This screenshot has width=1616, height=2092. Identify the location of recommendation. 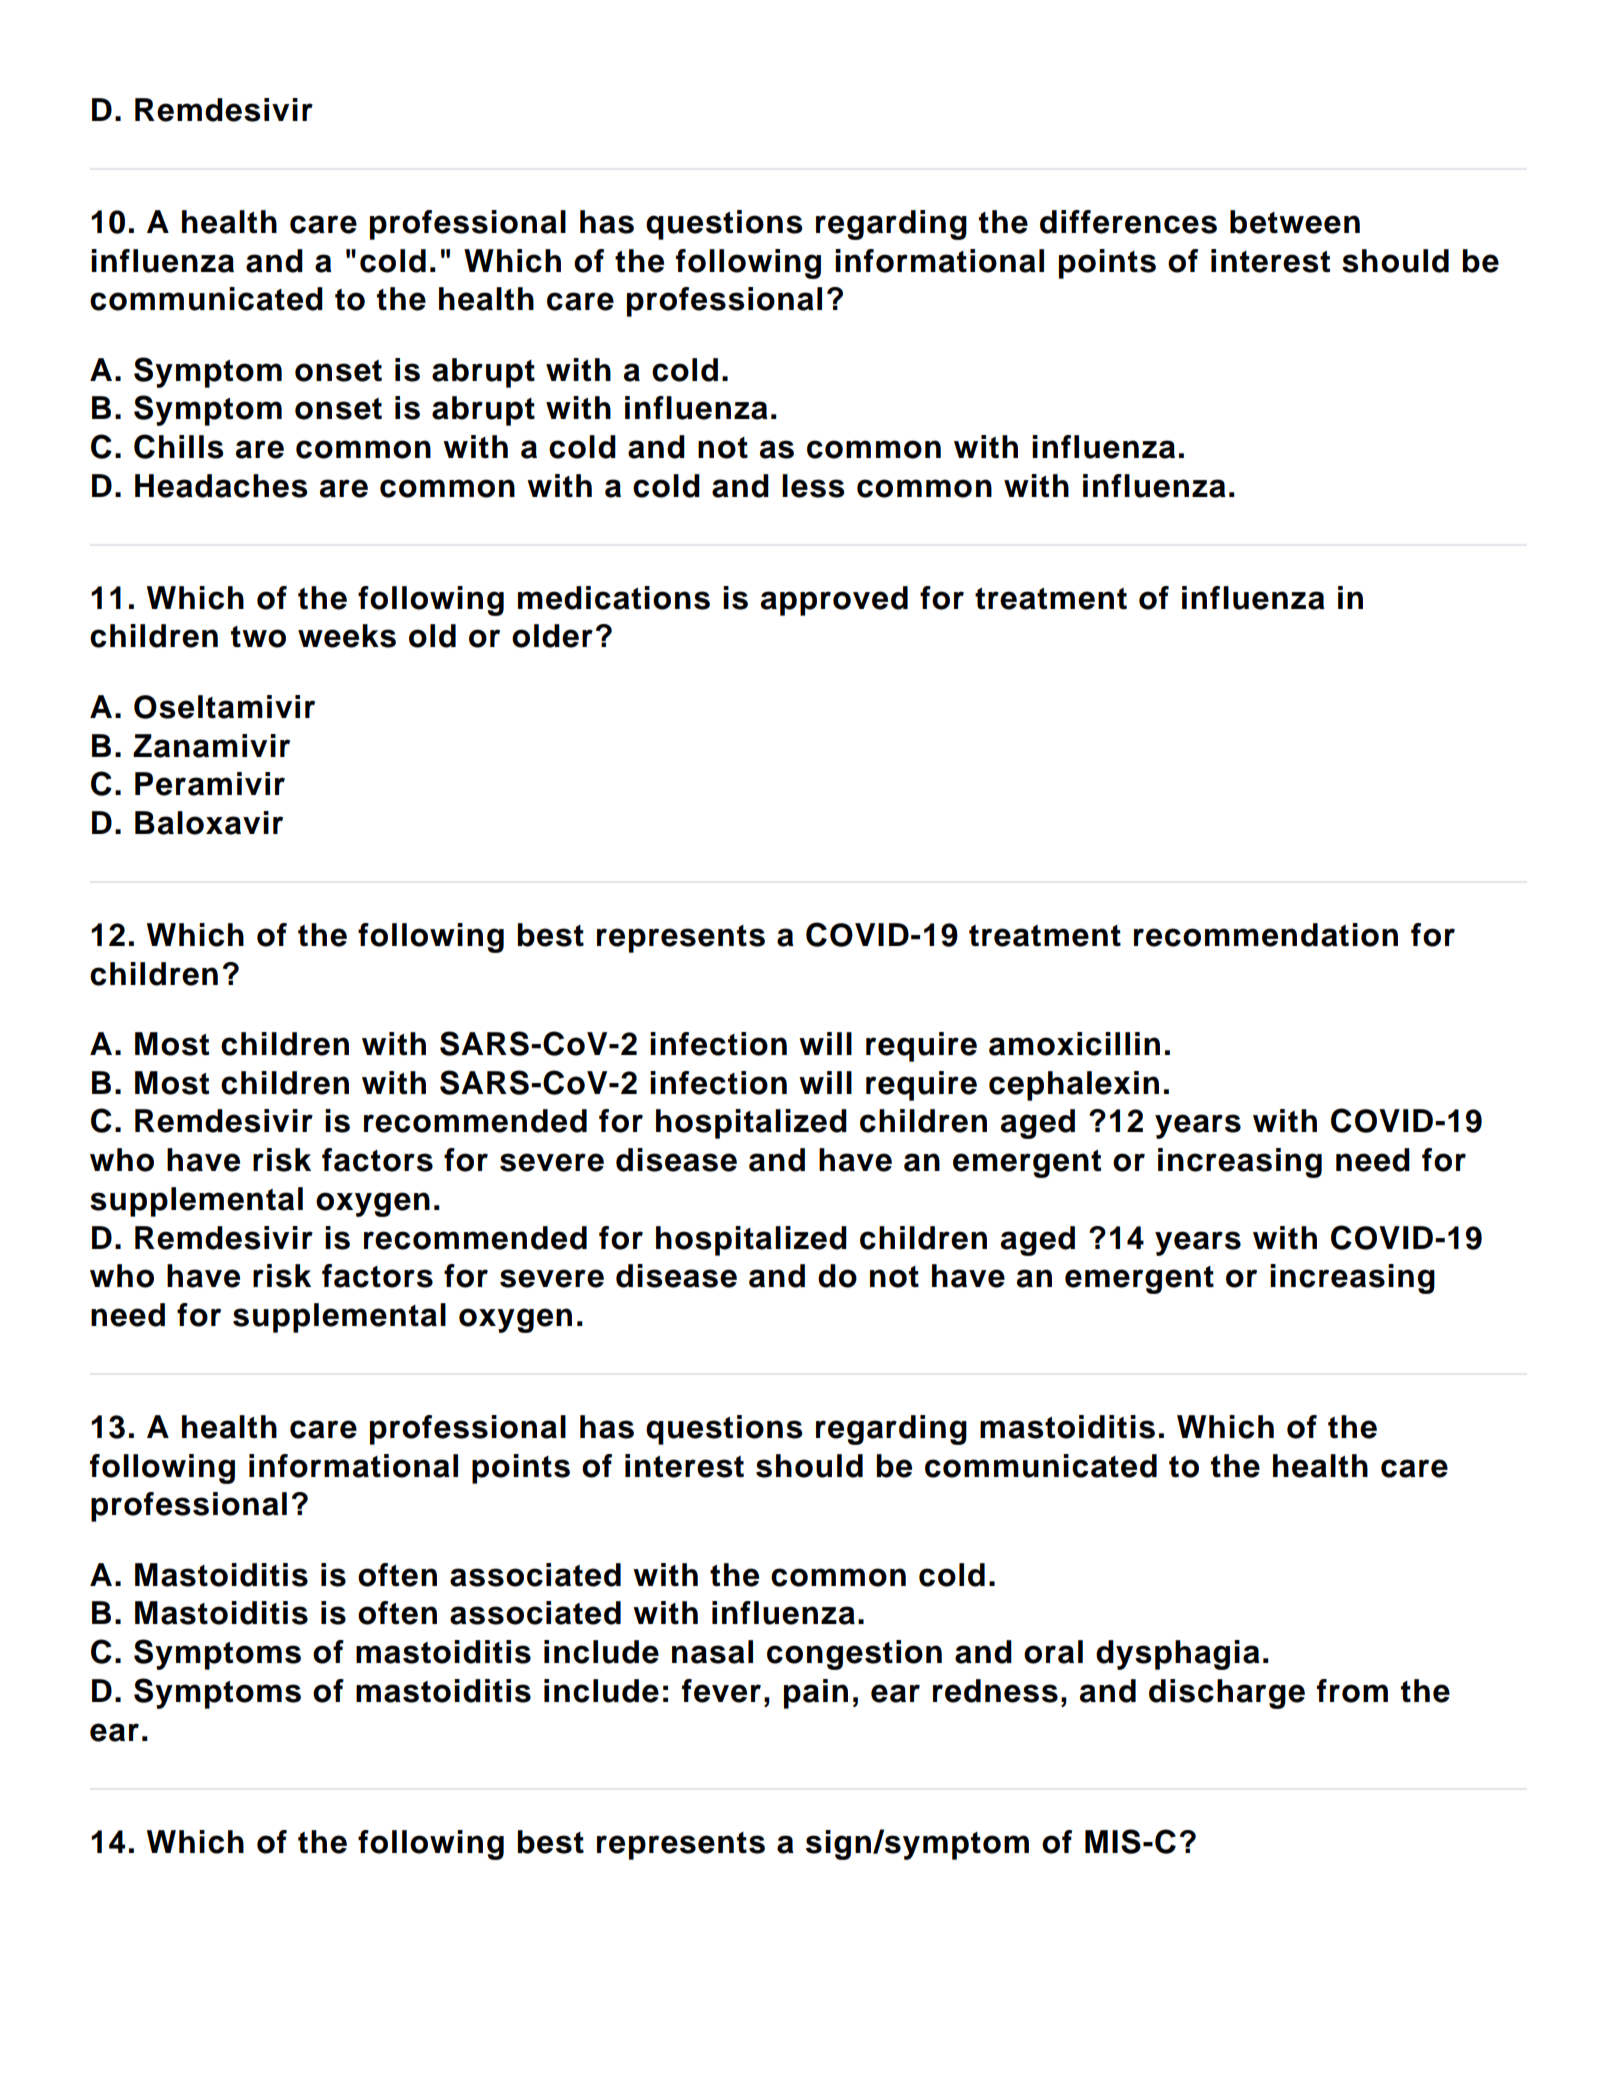
(1266, 935).
